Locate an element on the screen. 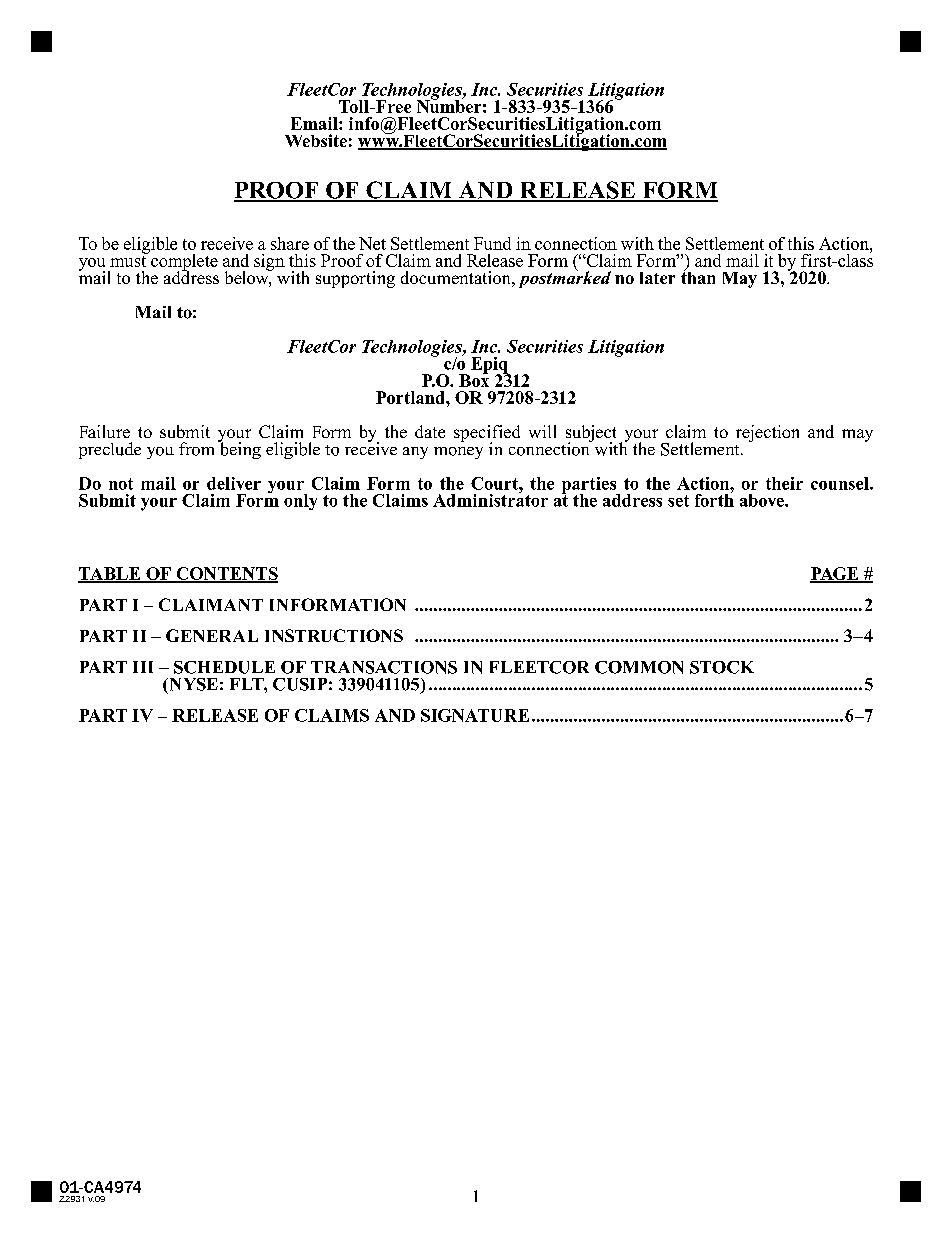  complete is located at coordinates (183, 262).
